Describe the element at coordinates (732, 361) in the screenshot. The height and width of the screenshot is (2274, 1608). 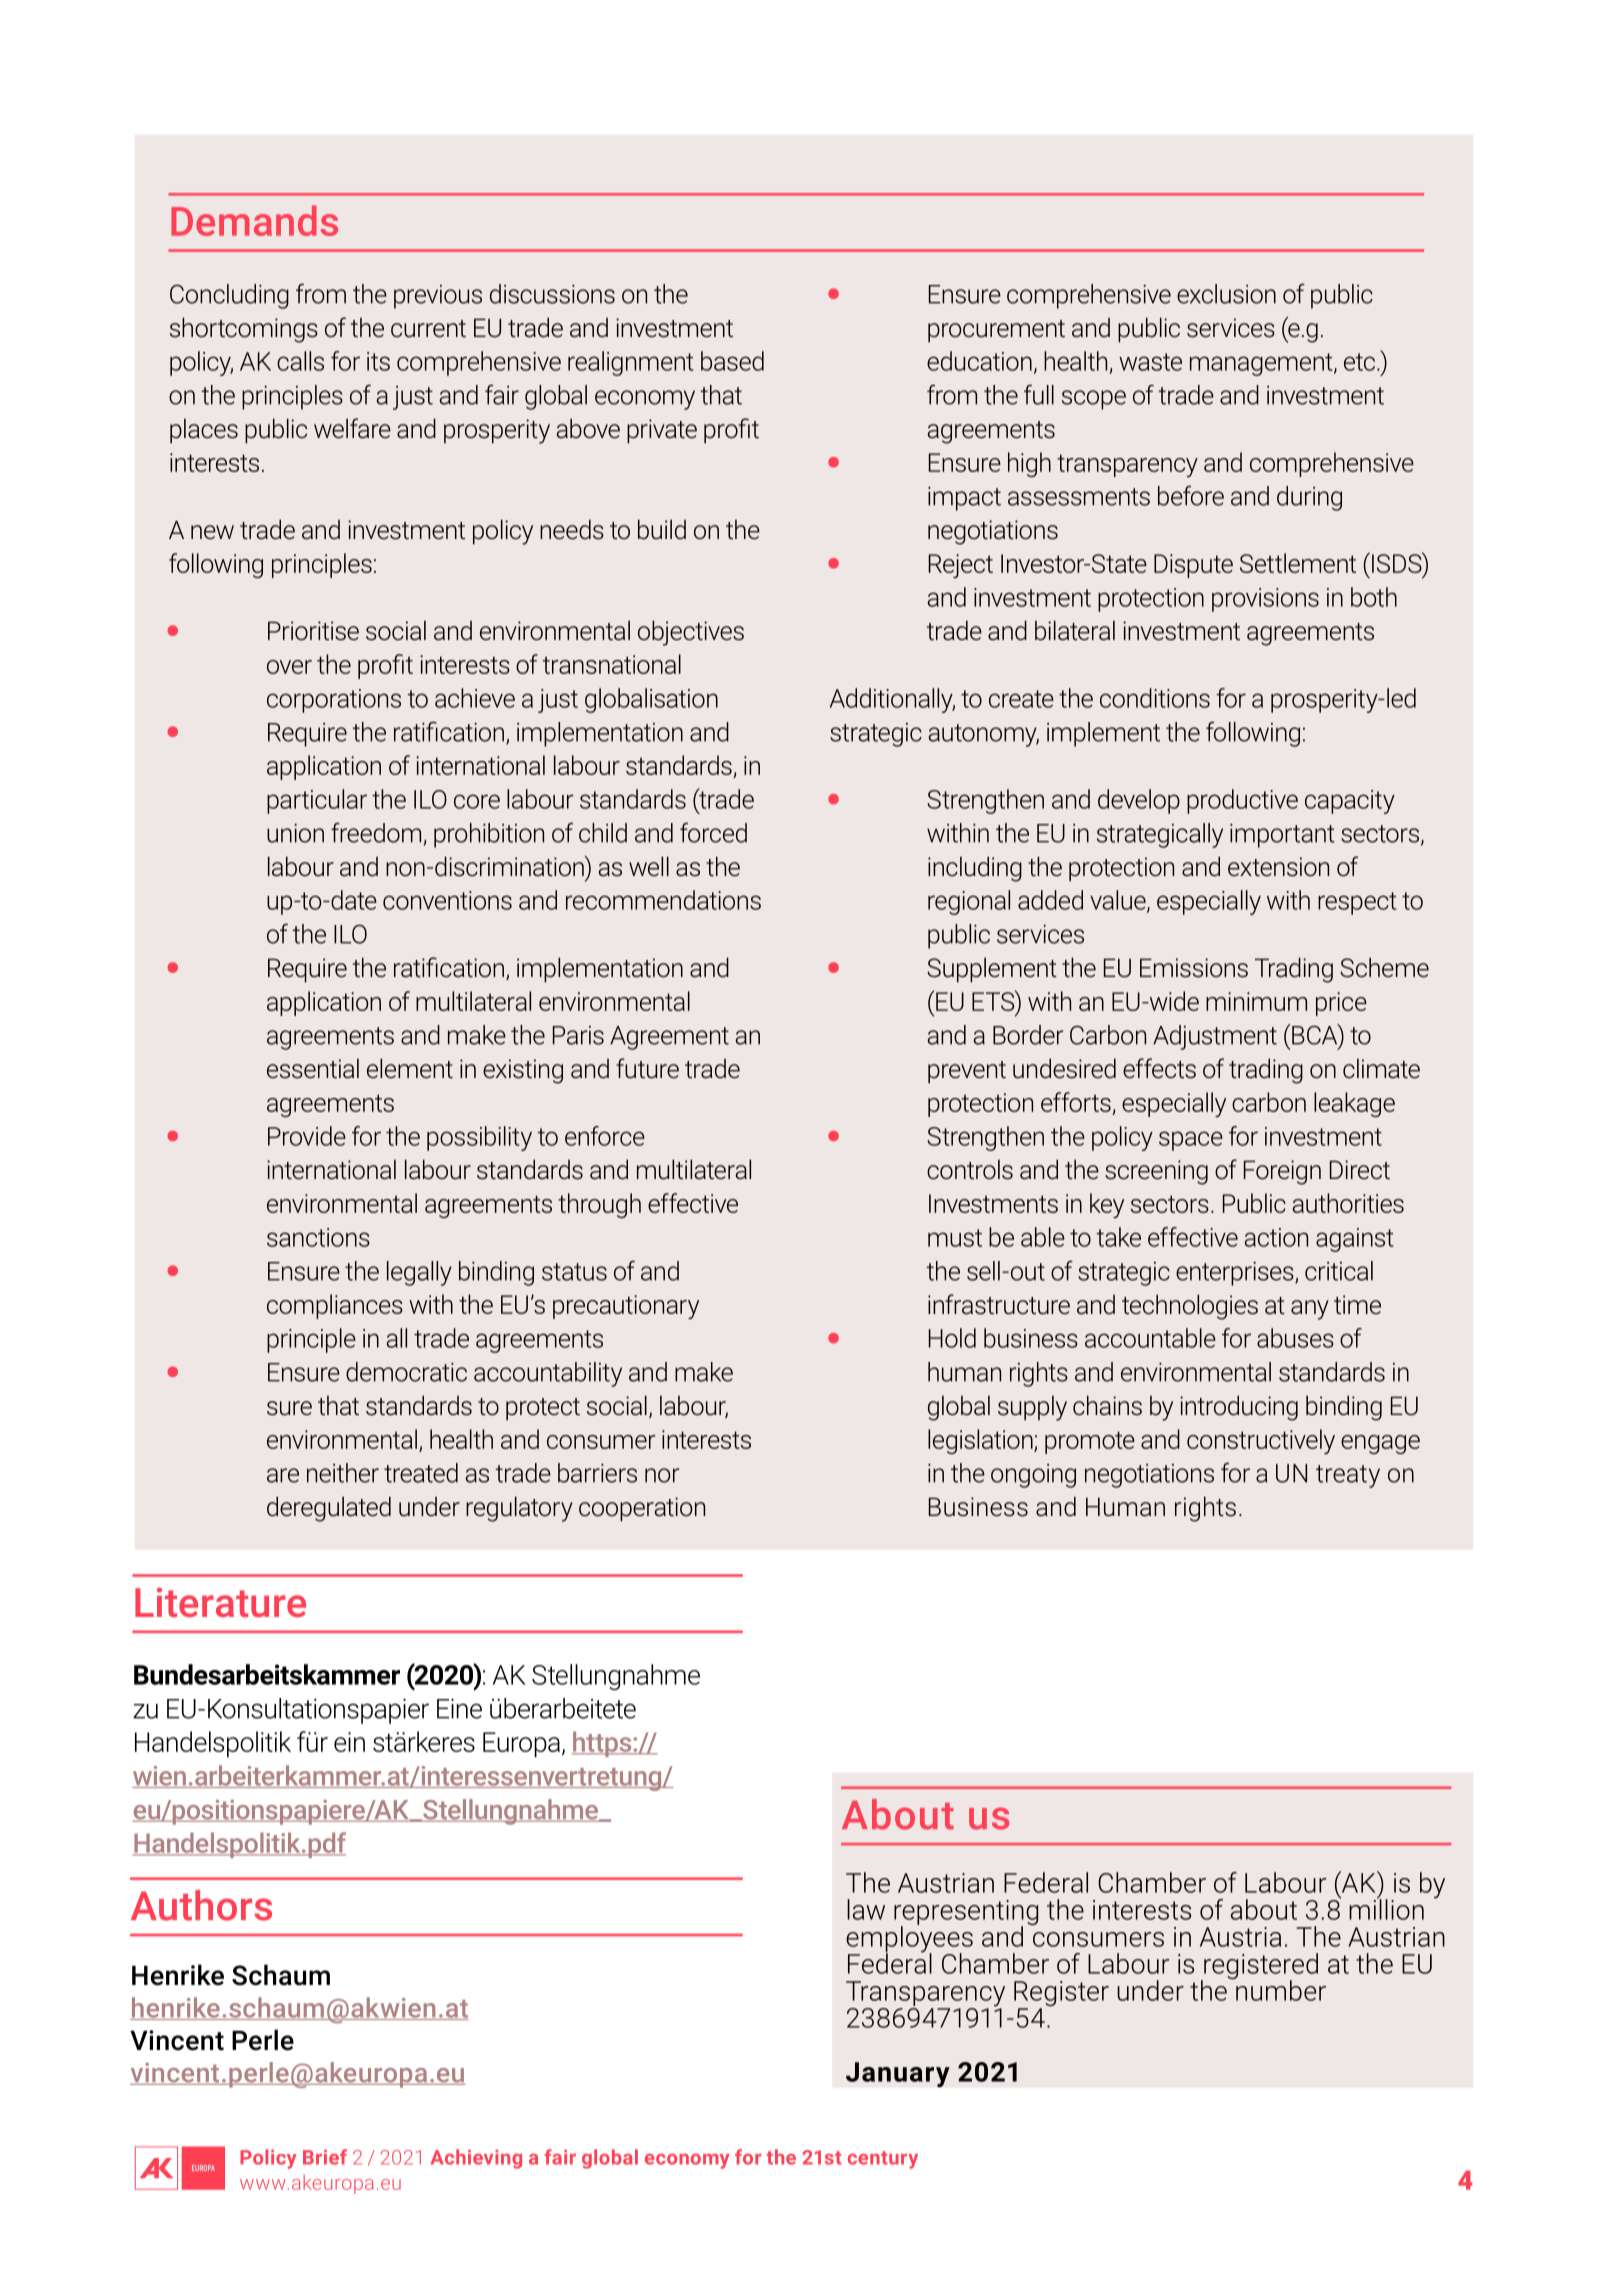
I see `based` at that location.
